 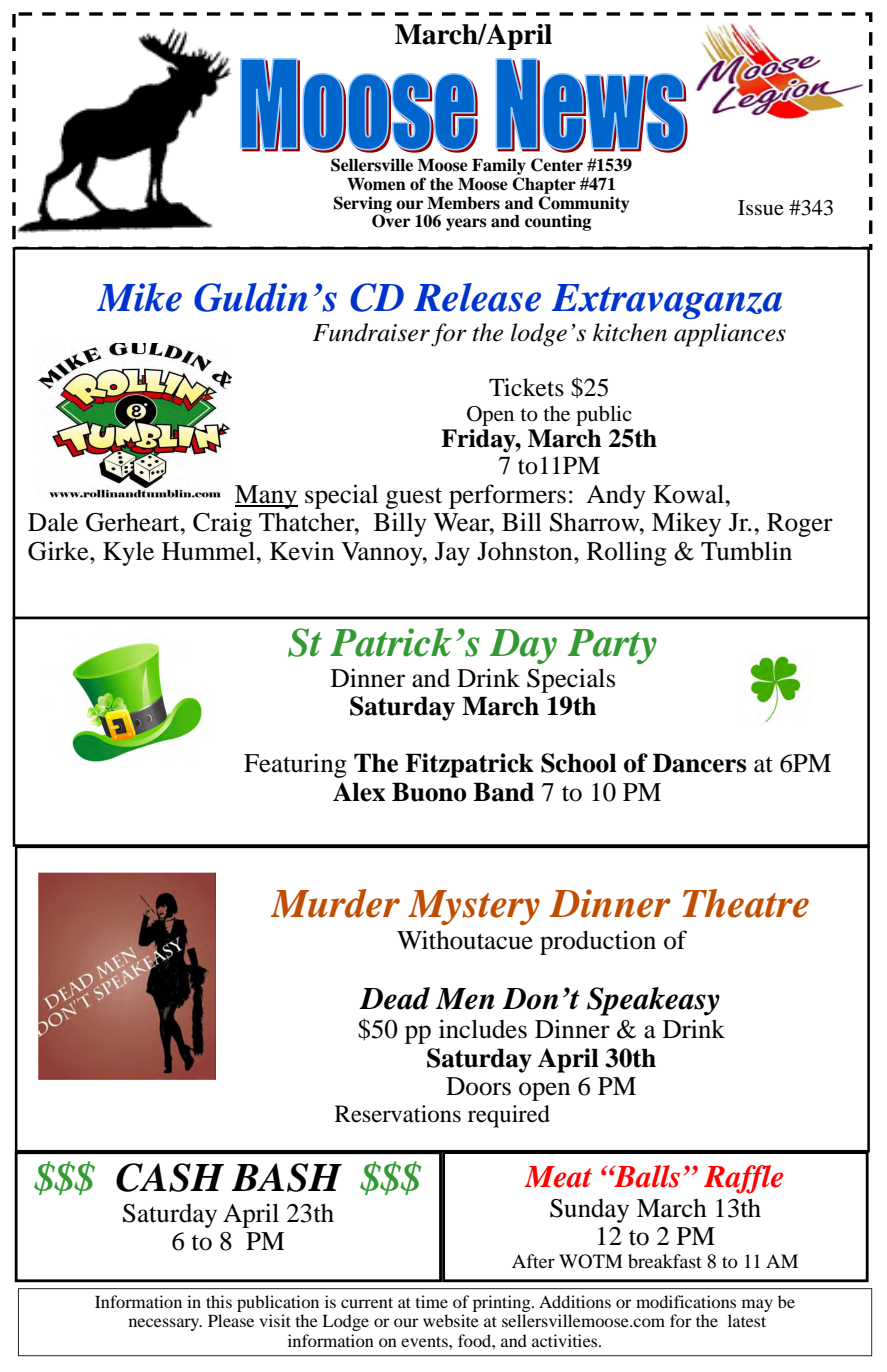 What do you see at coordinates (170, 1177) in the screenshot?
I see `CASH` at bounding box center [170, 1177].
